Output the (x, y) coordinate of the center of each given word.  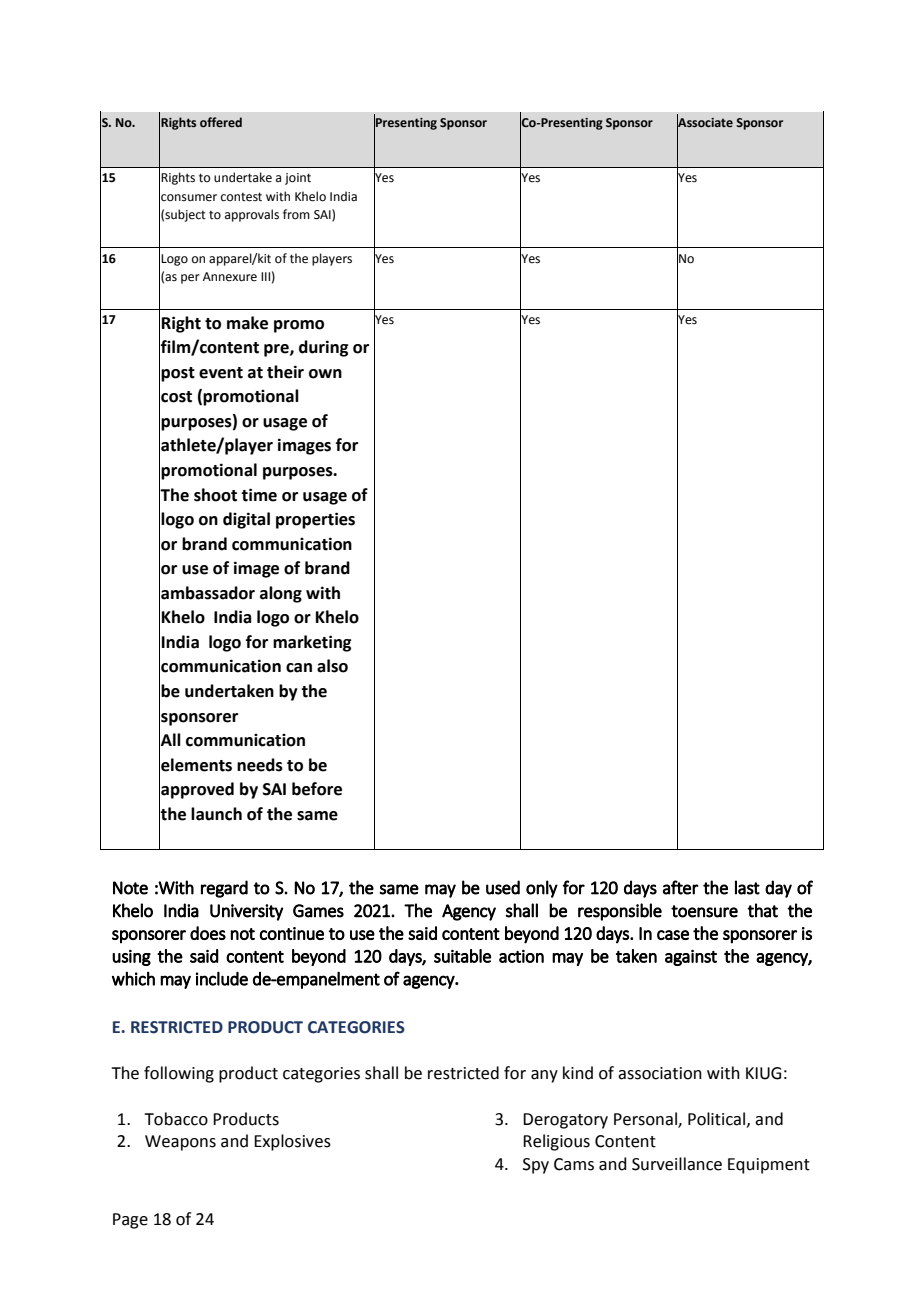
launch (216, 814)
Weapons (180, 1143)
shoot (215, 495)
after (681, 887)
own (325, 374)
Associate (705, 122)
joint (298, 179)
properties (315, 520)
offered (221, 122)
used (503, 887)
